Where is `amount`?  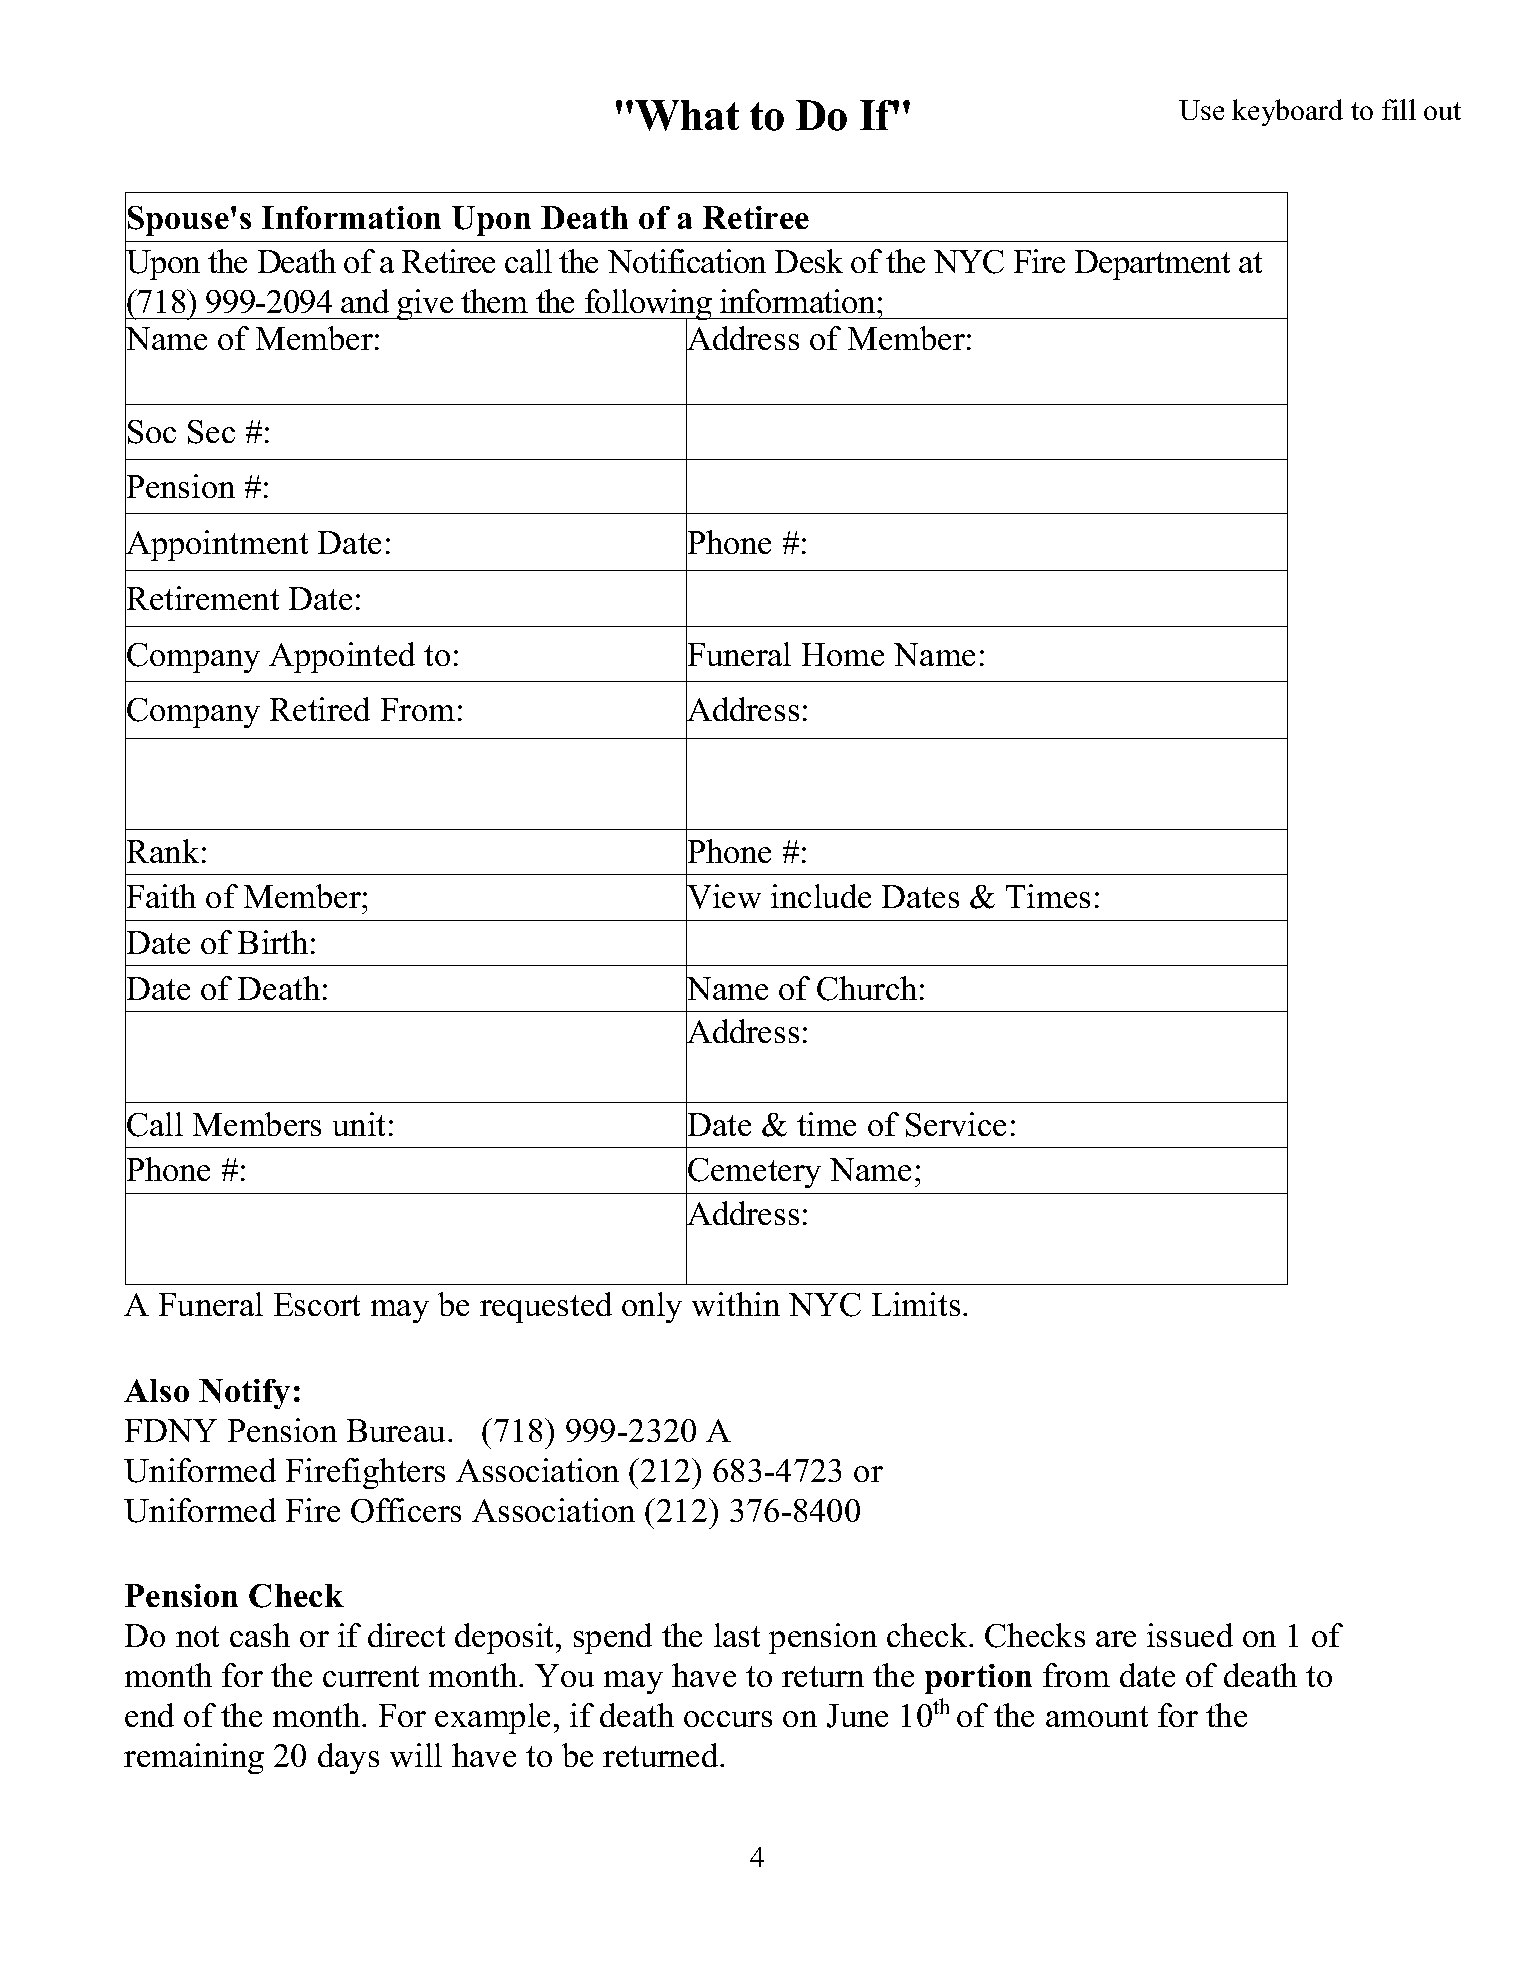
amount is located at coordinates (1097, 1716).
